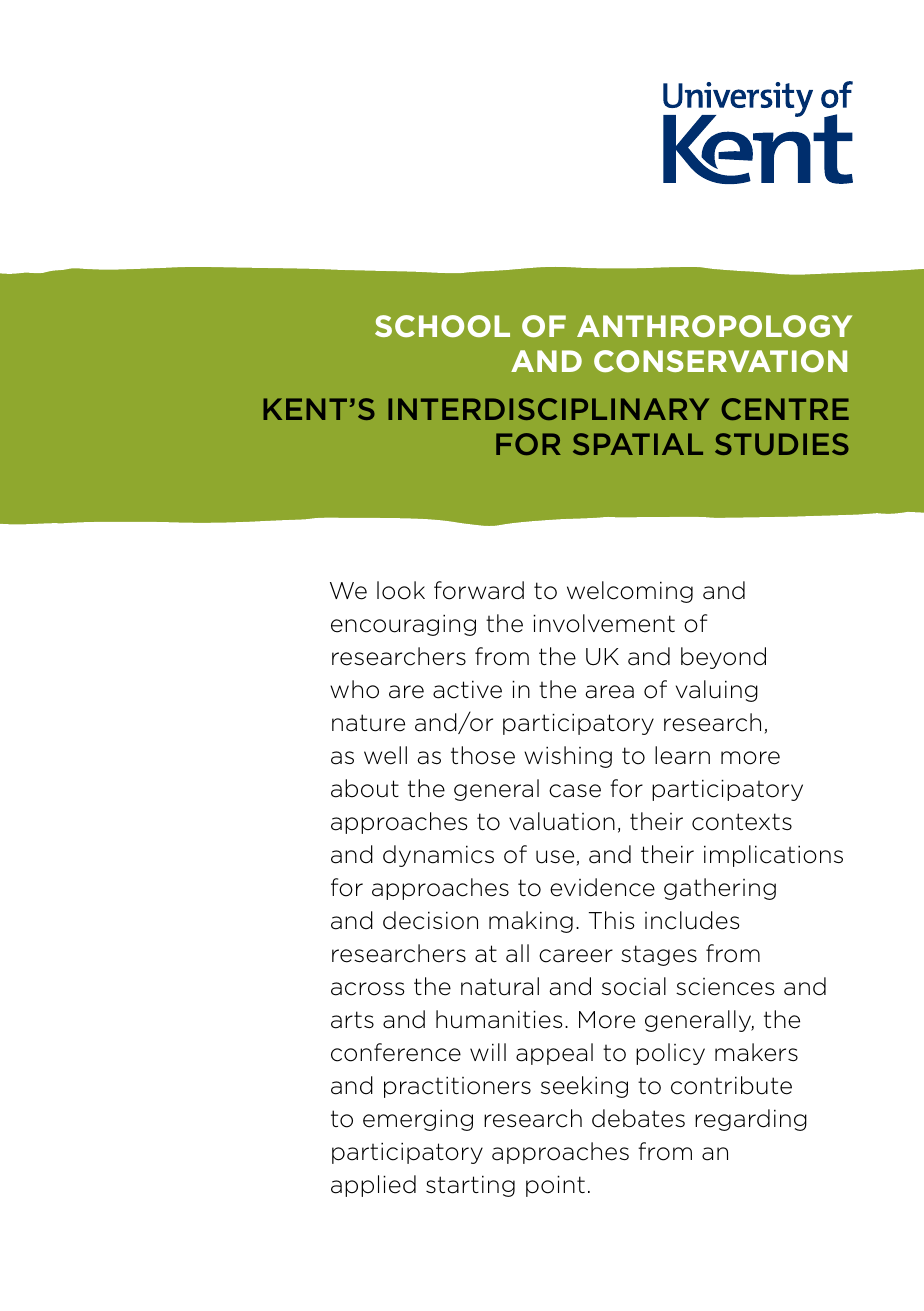 Image resolution: width=924 pixels, height=1311 pixels. What do you see at coordinates (548, 409) in the page?
I see `INTERDISCIPLINARY` at bounding box center [548, 409].
